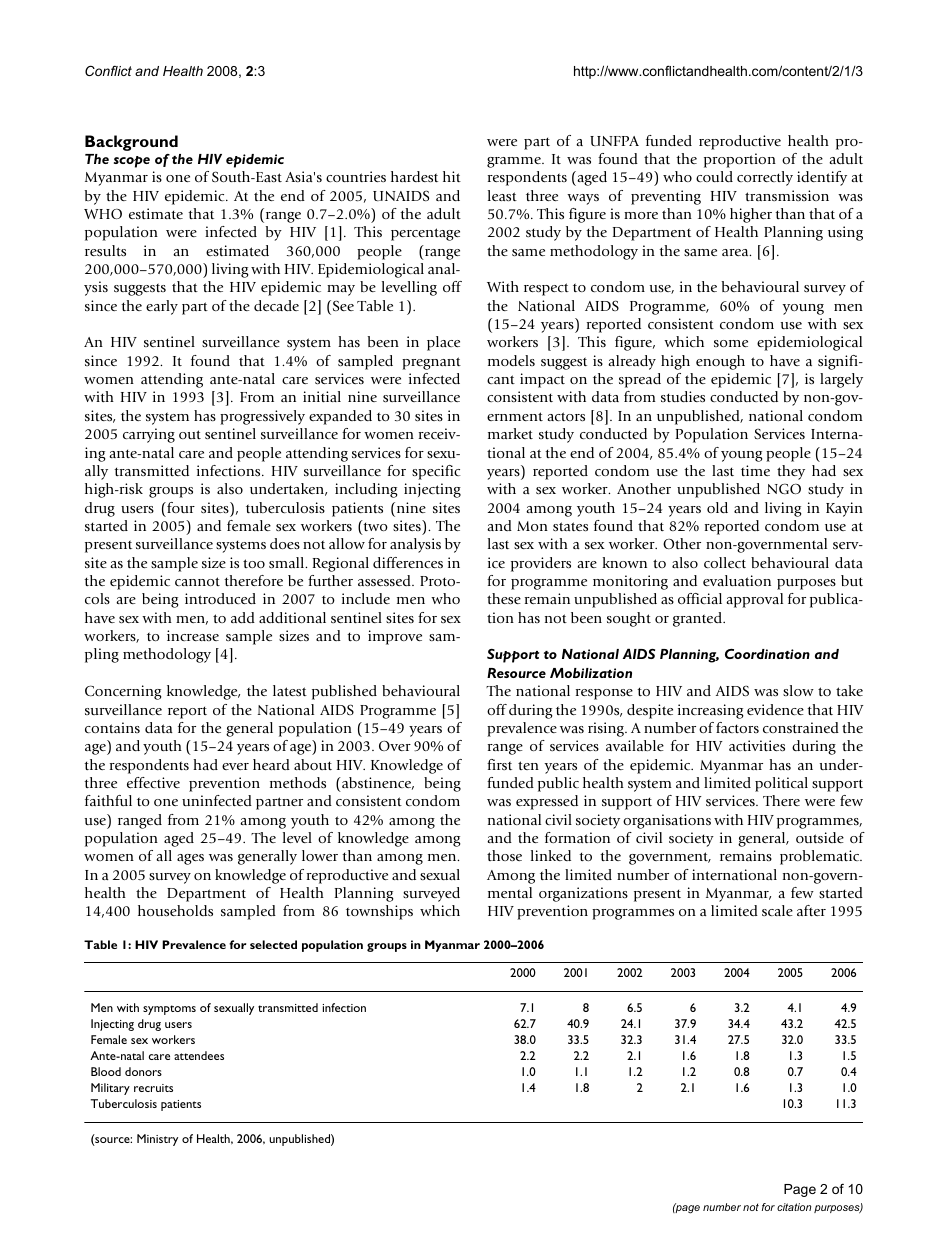 Image resolution: width=952 pixels, height=1237 pixels. I want to click on recruits, so click(153, 1088).
